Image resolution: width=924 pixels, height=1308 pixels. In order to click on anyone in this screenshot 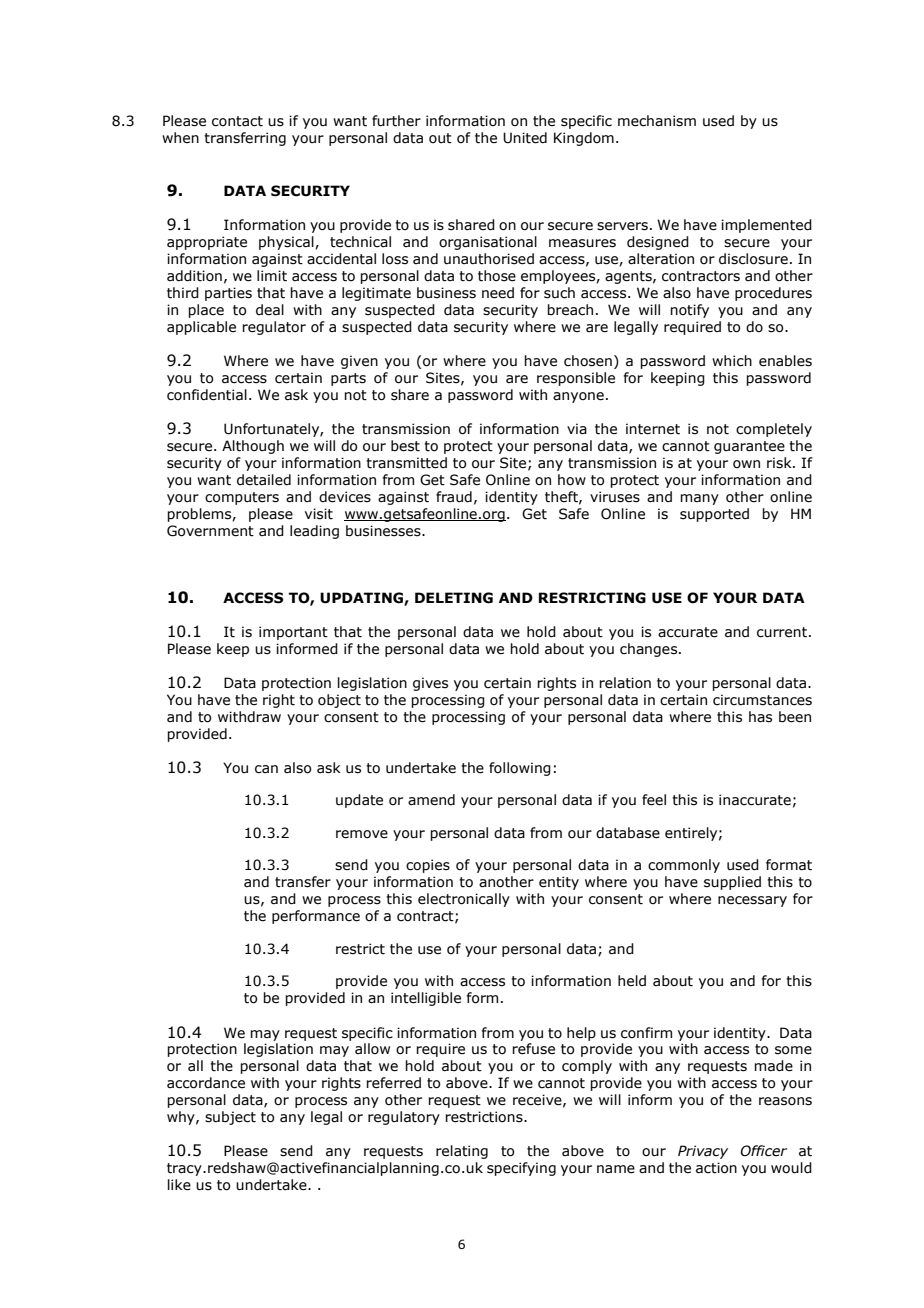, I will do `click(578, 397)`.
